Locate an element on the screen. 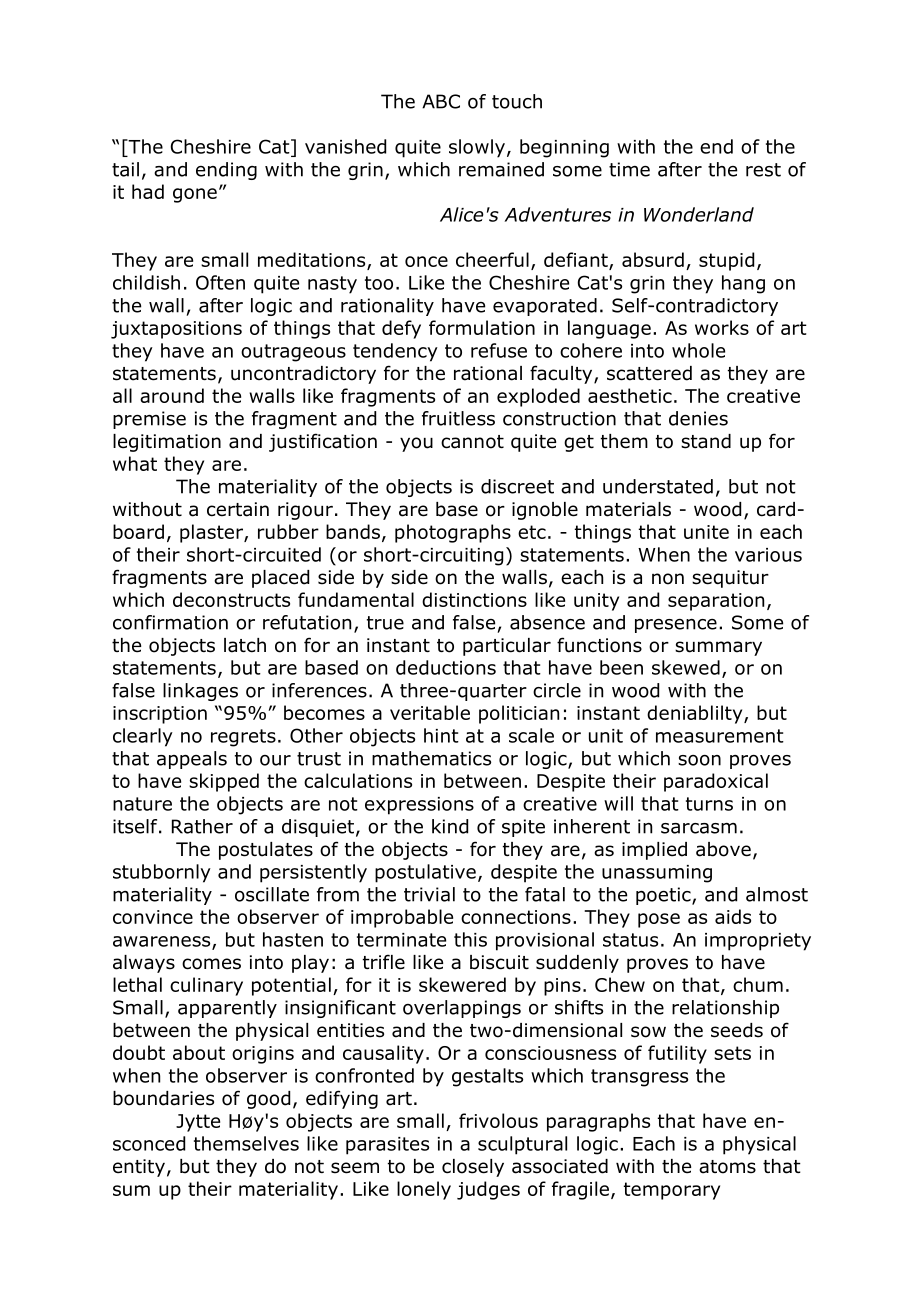 The width and height of the screenshot is (924, 1308). non is located at coordinates (668, 579).
